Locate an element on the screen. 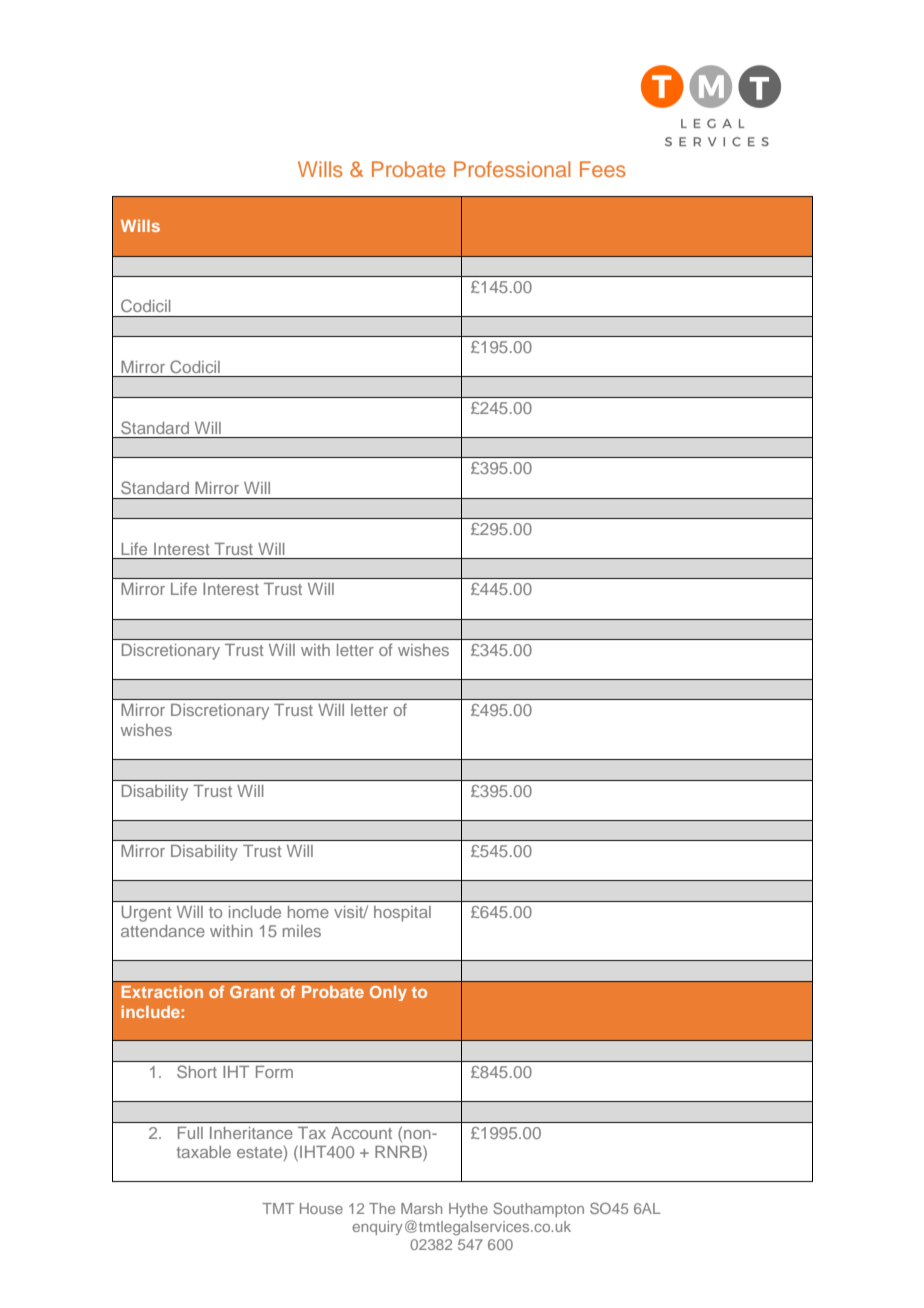 The height and width of the screenshot is (1308, 924). Southampton is located at coordinates (538, 1209).
